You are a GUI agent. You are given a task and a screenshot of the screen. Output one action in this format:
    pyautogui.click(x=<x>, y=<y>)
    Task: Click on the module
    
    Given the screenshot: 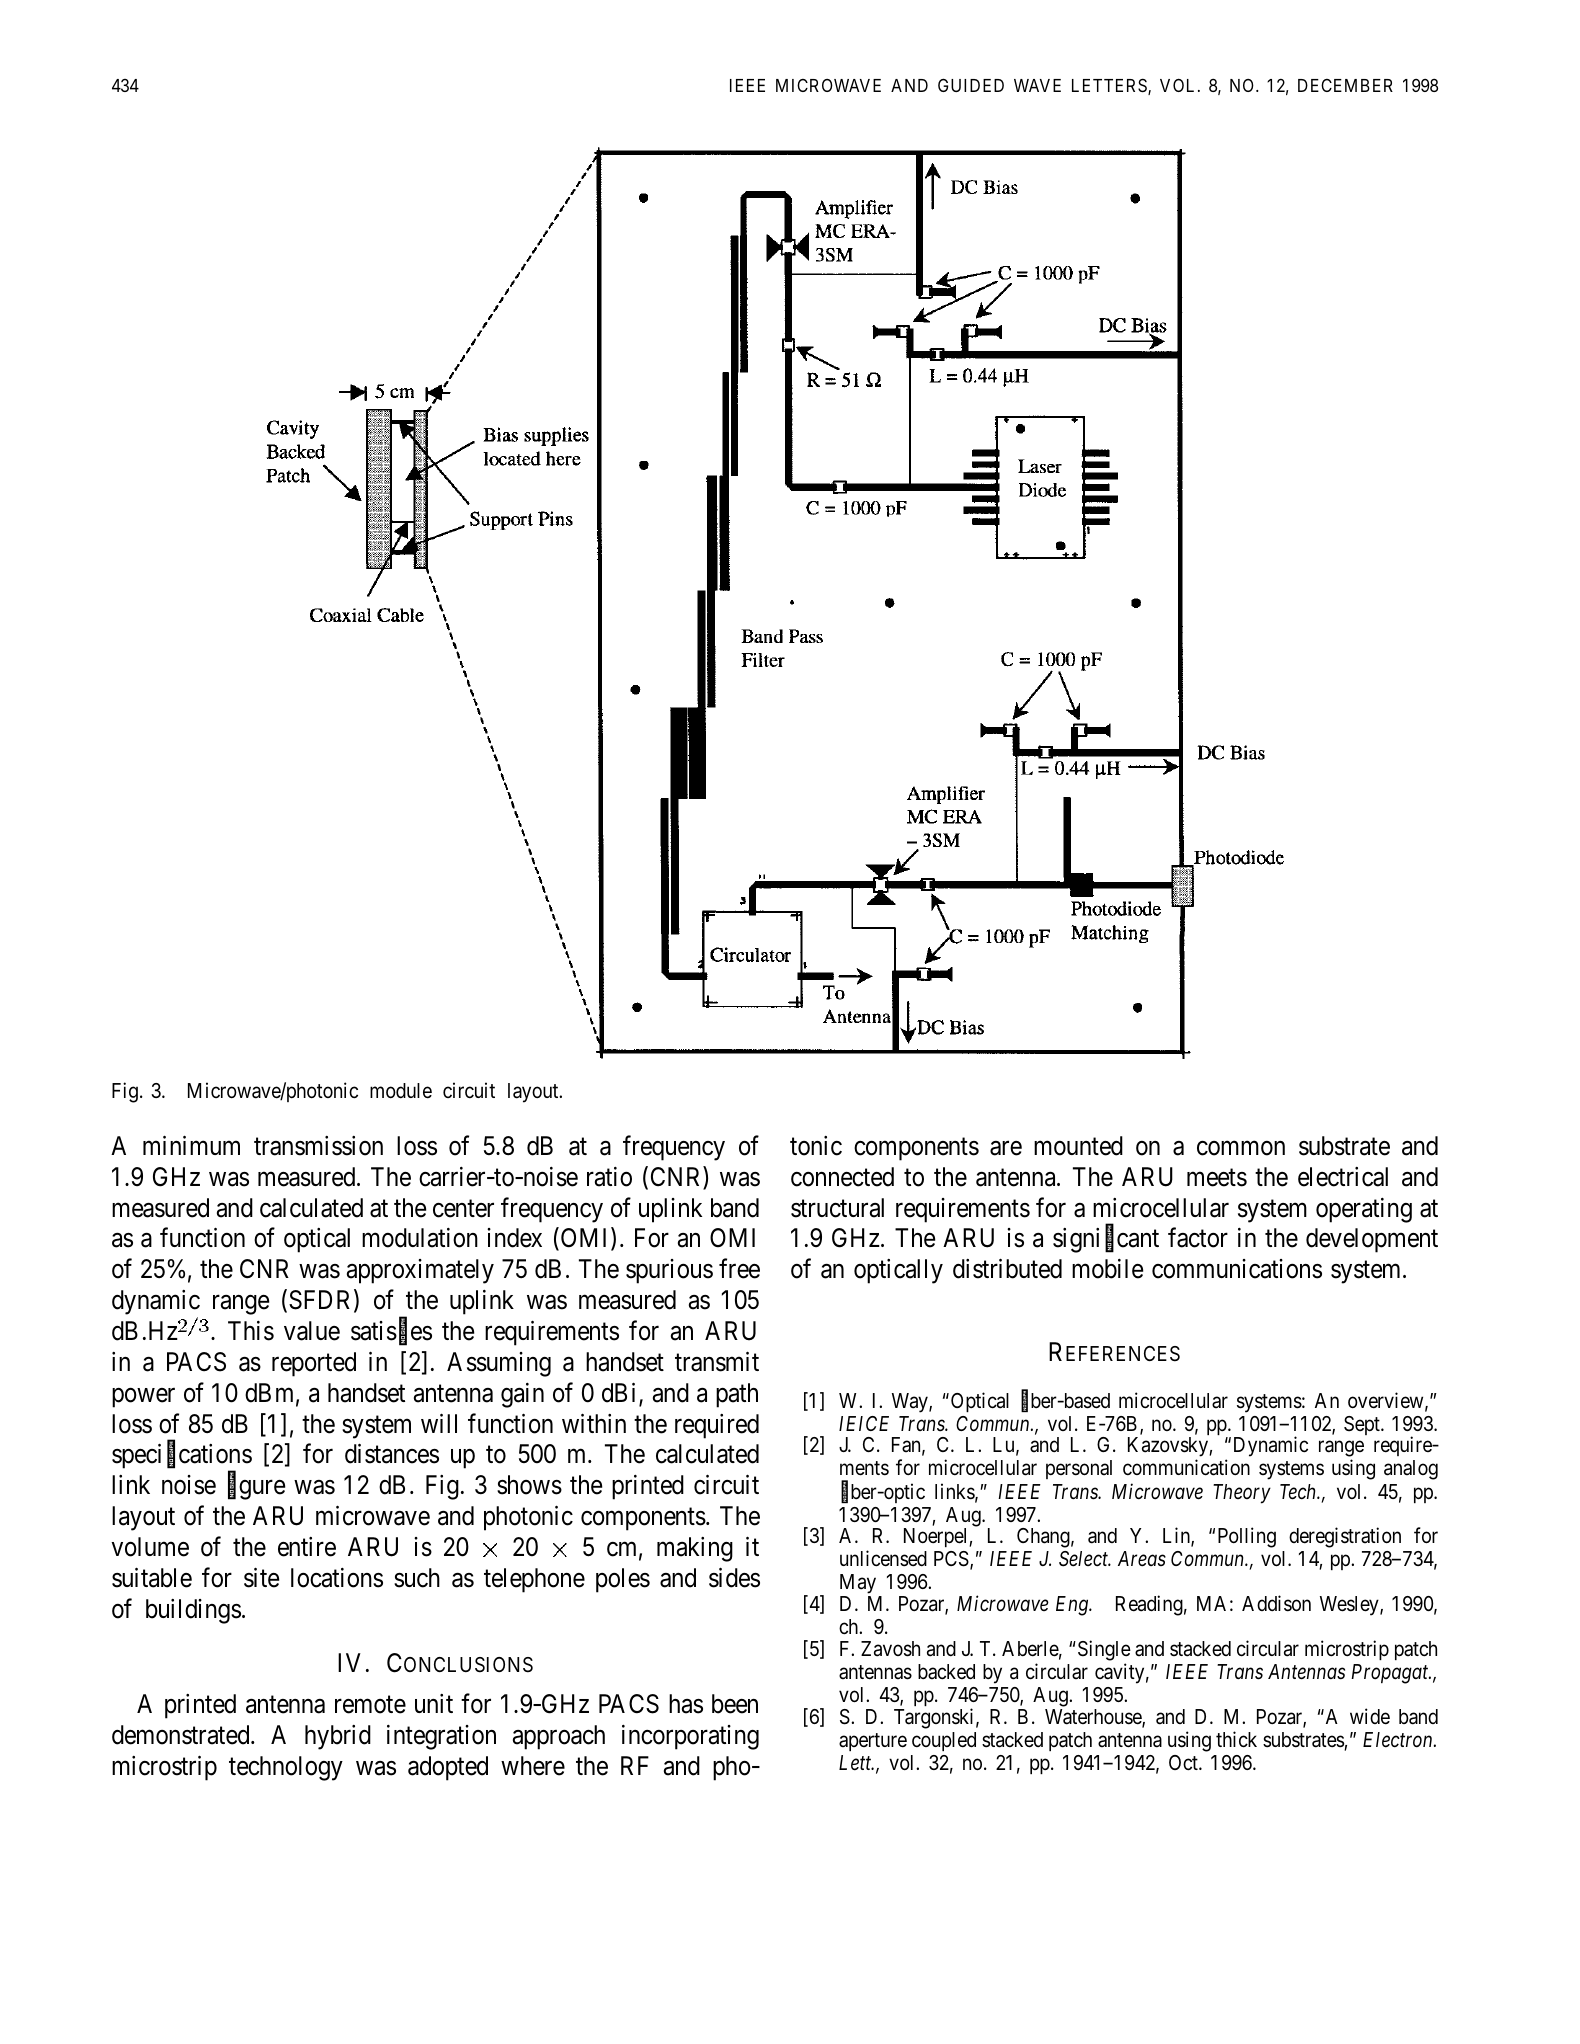 What is the action you would take?
    pyautogui.click(x=401, y=1091)
